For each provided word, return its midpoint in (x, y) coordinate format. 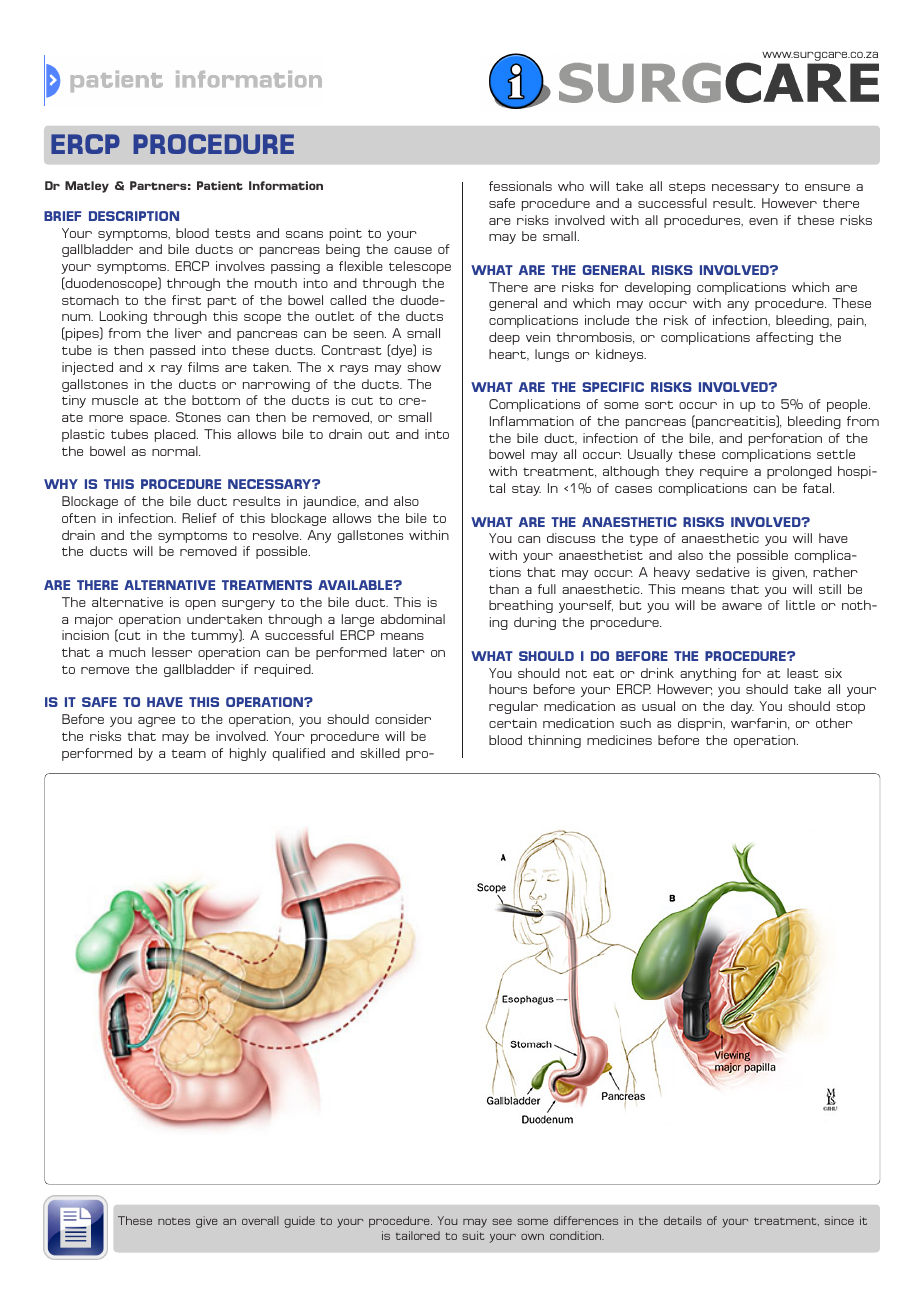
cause (413, 250)
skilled (380, 753)
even (763, 221)
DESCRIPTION (134, 216)
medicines (619, 740)
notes (174, 1221)
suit (473, 1235)
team (188, 754)
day (742, 707)
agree (156, 722)
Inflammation (532, 421)
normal (176, 451)
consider (403, 719)
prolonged (799, 472)
